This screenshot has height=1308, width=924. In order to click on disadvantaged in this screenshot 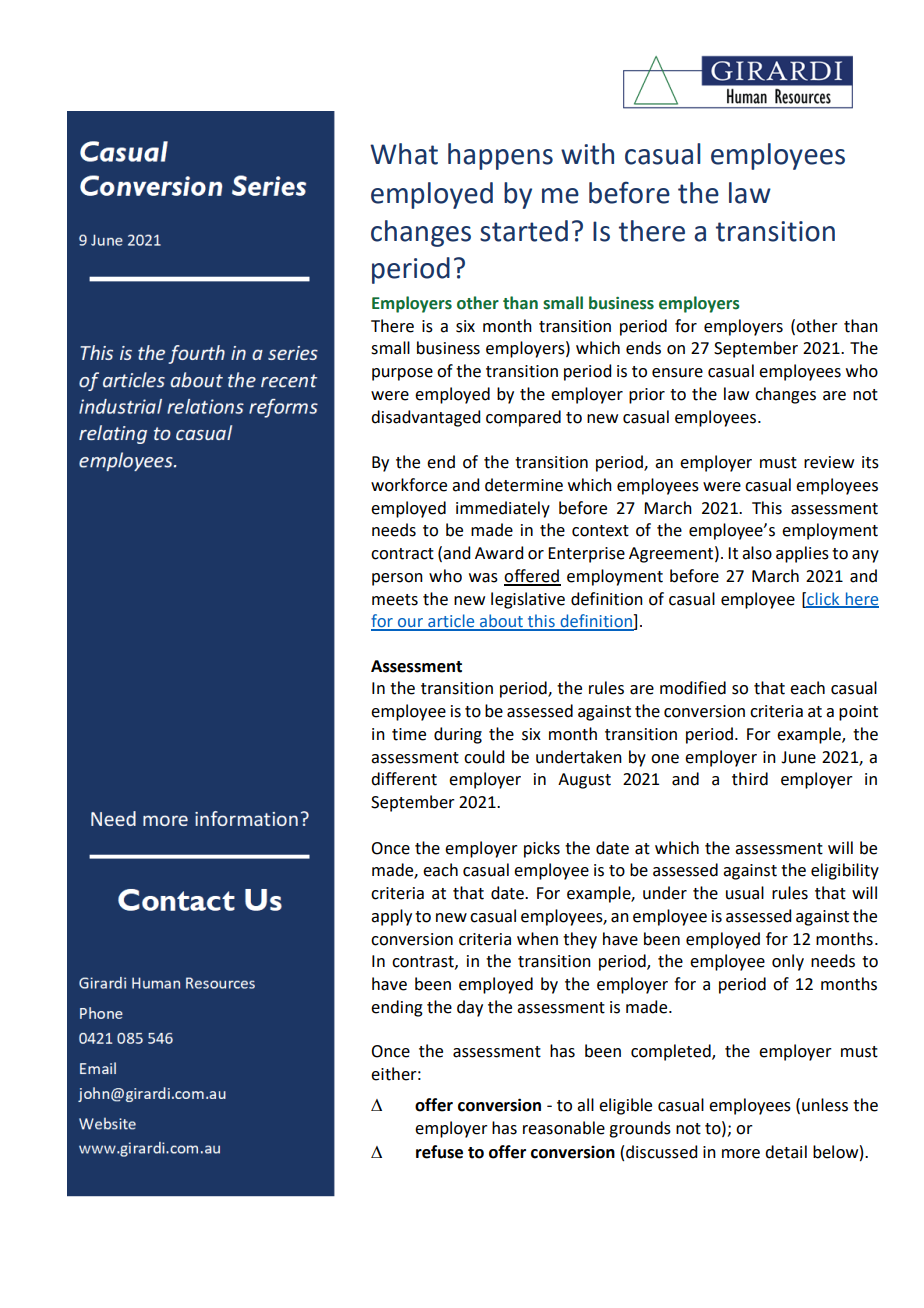, I will do `click(425, 418)`.
